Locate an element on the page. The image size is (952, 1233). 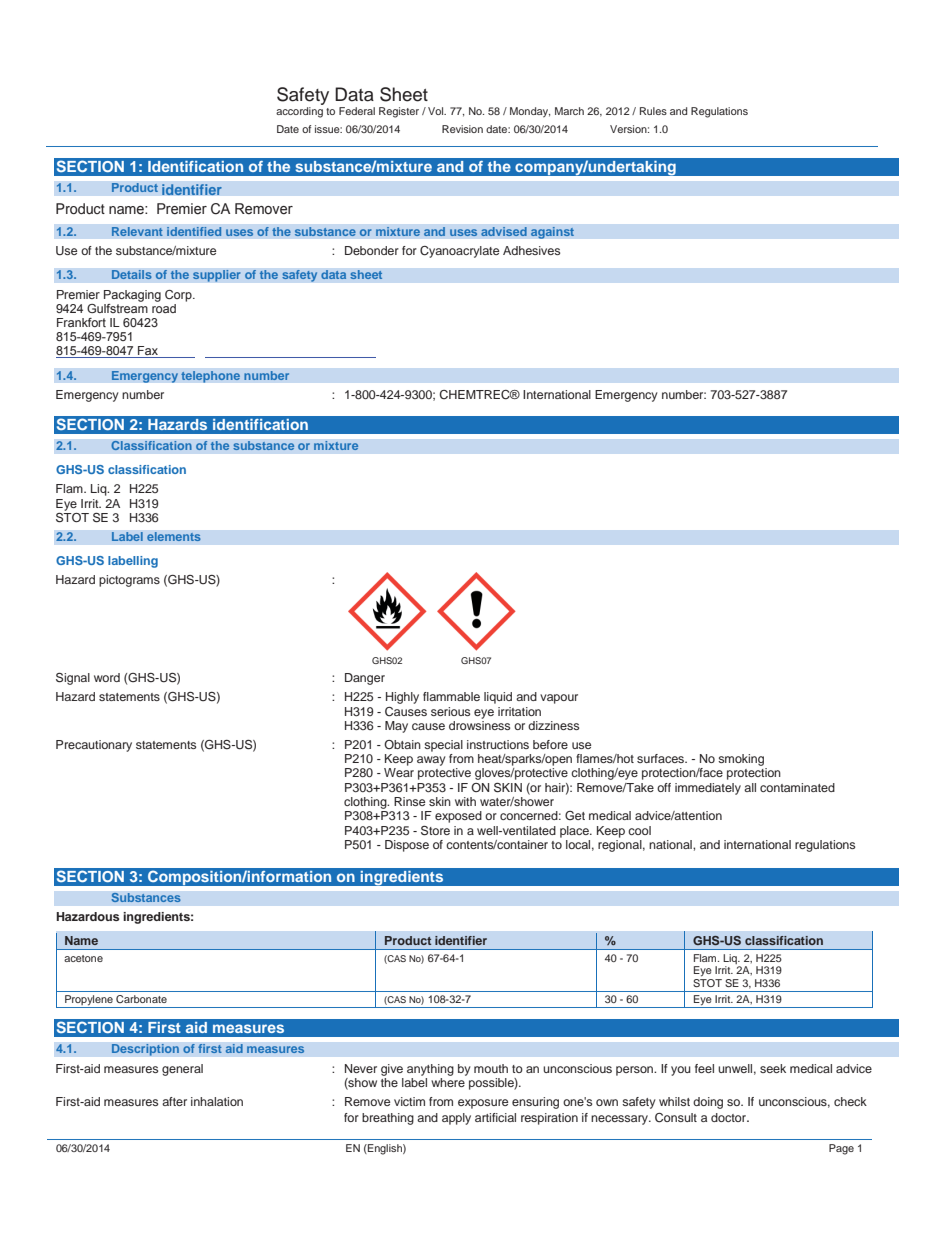
Revision is located at coordinates (462, 129).
